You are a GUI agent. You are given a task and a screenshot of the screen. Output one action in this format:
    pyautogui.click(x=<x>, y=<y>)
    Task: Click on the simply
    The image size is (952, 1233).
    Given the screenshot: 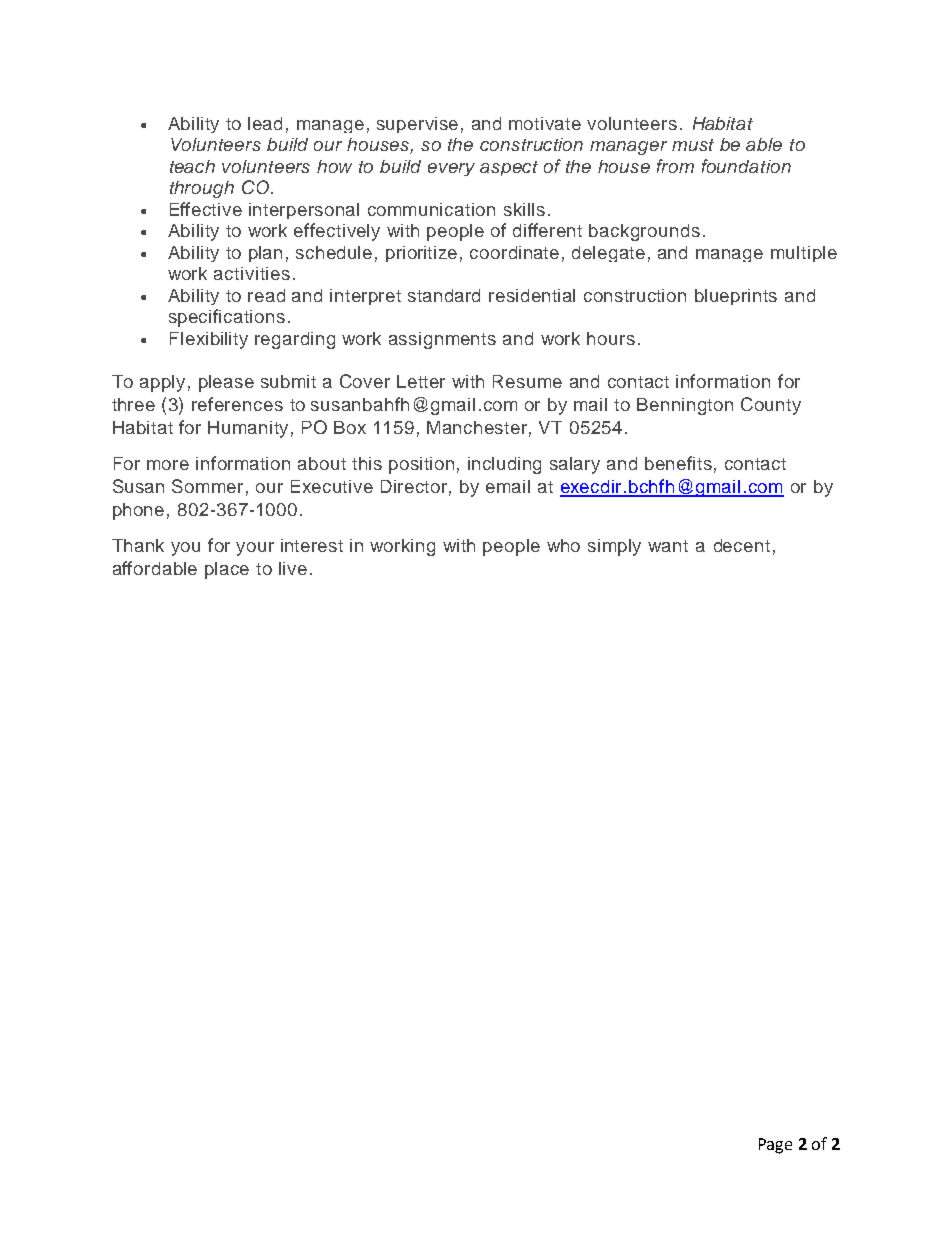 What is the action you would take?
    pyautogui.click(x=614, y=547)
